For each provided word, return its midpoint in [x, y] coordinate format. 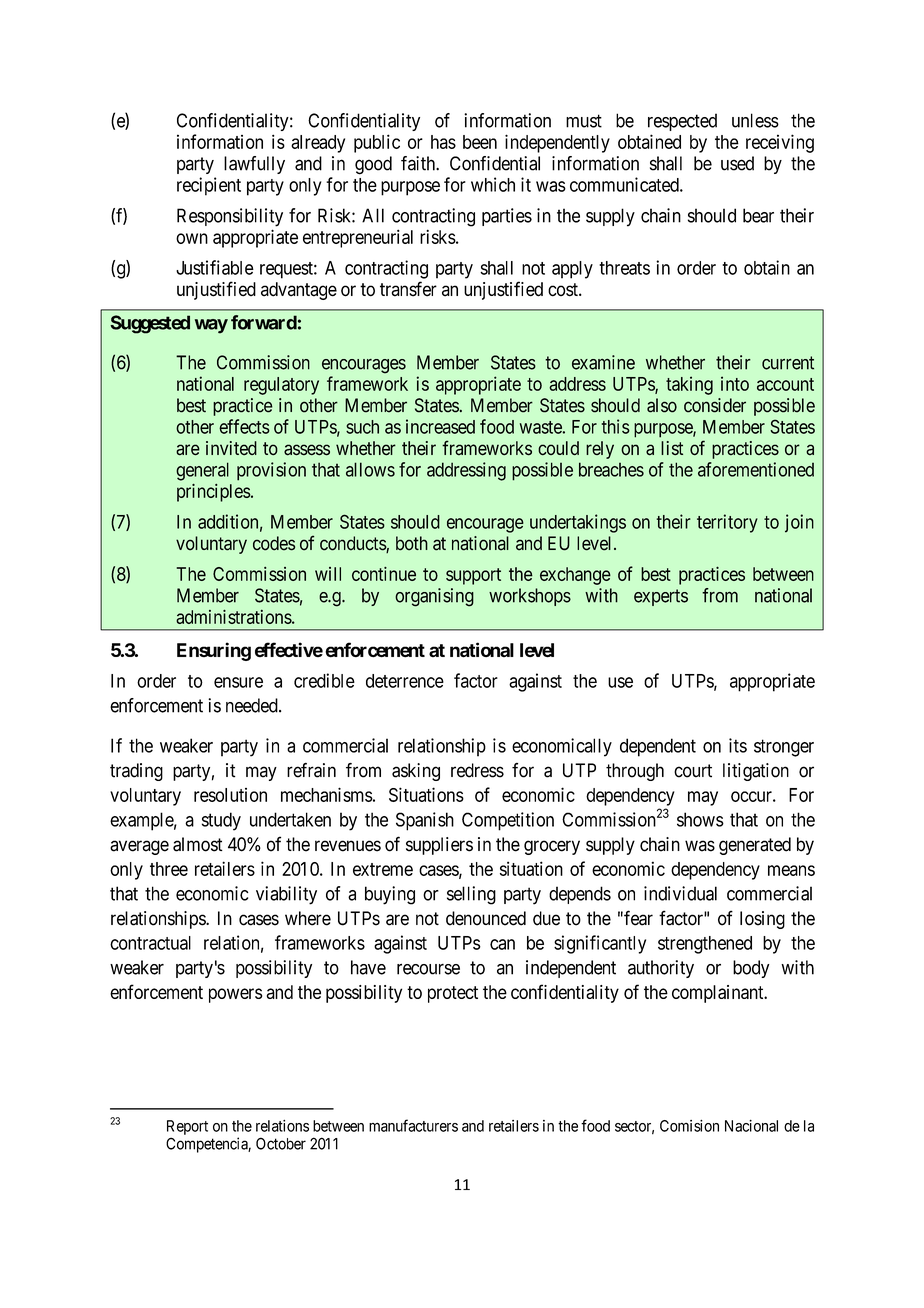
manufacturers [413, 1125]
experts [661, 597]
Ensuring [214, 651]
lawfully [254, 165]
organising [434, 597]
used [737, 163]
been [480, 142]
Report [187, 1127]
